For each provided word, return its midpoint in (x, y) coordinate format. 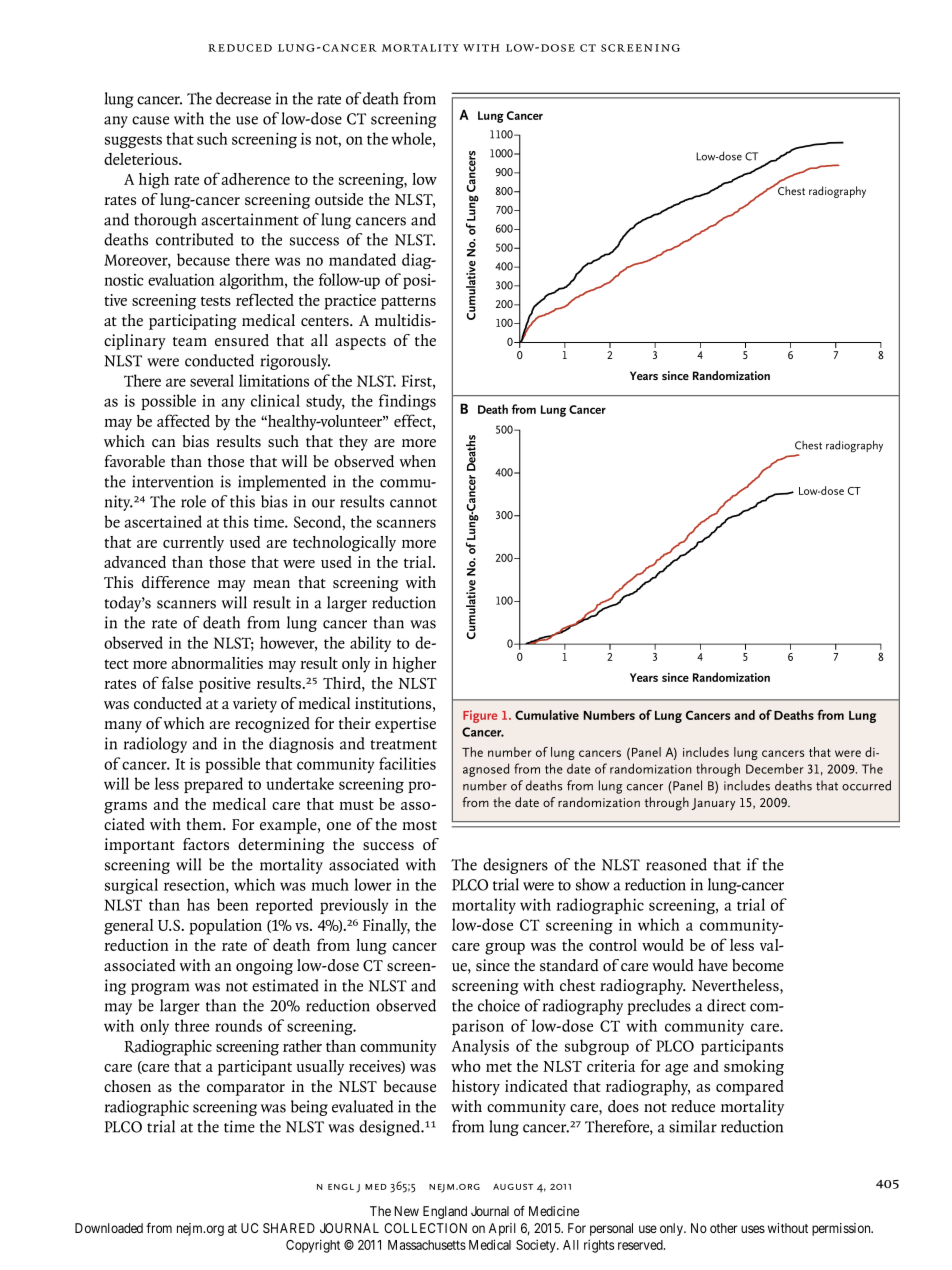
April (502, 1229)
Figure (480, 716)
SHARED (289, 1228)
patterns (408, 303)
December (775, 768)
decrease (243, 98)
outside (339, 199)
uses (753, 1229)
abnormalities (217, 663)
